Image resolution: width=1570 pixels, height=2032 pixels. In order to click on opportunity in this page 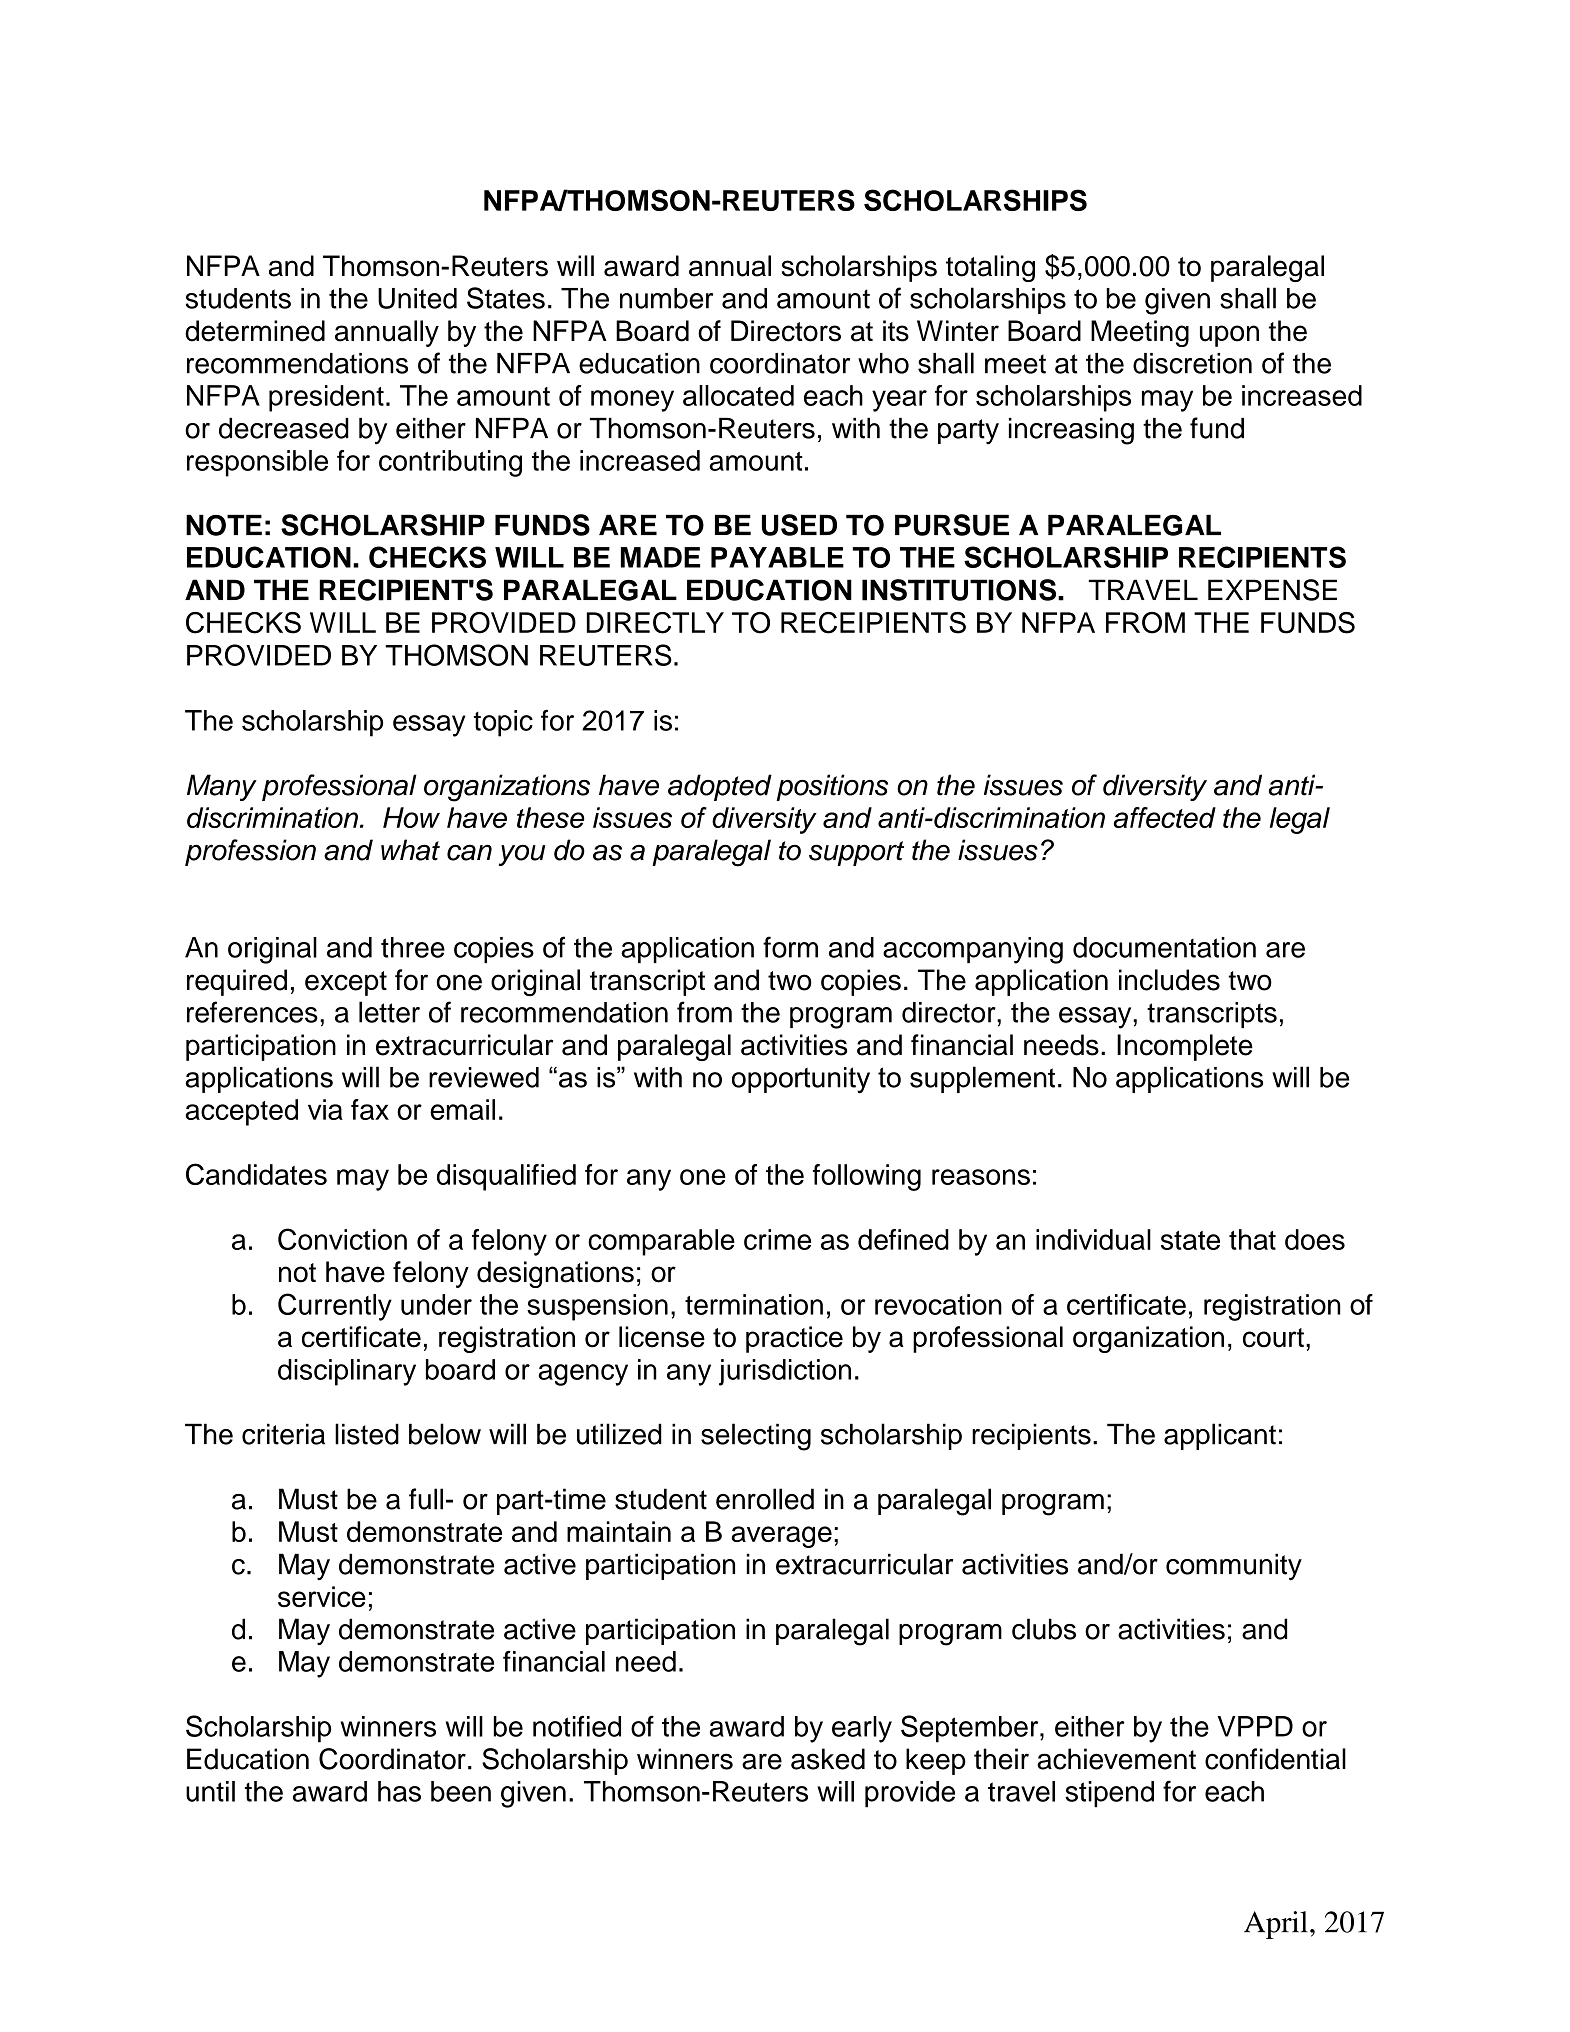, I will do `click(801, 1080)`.
